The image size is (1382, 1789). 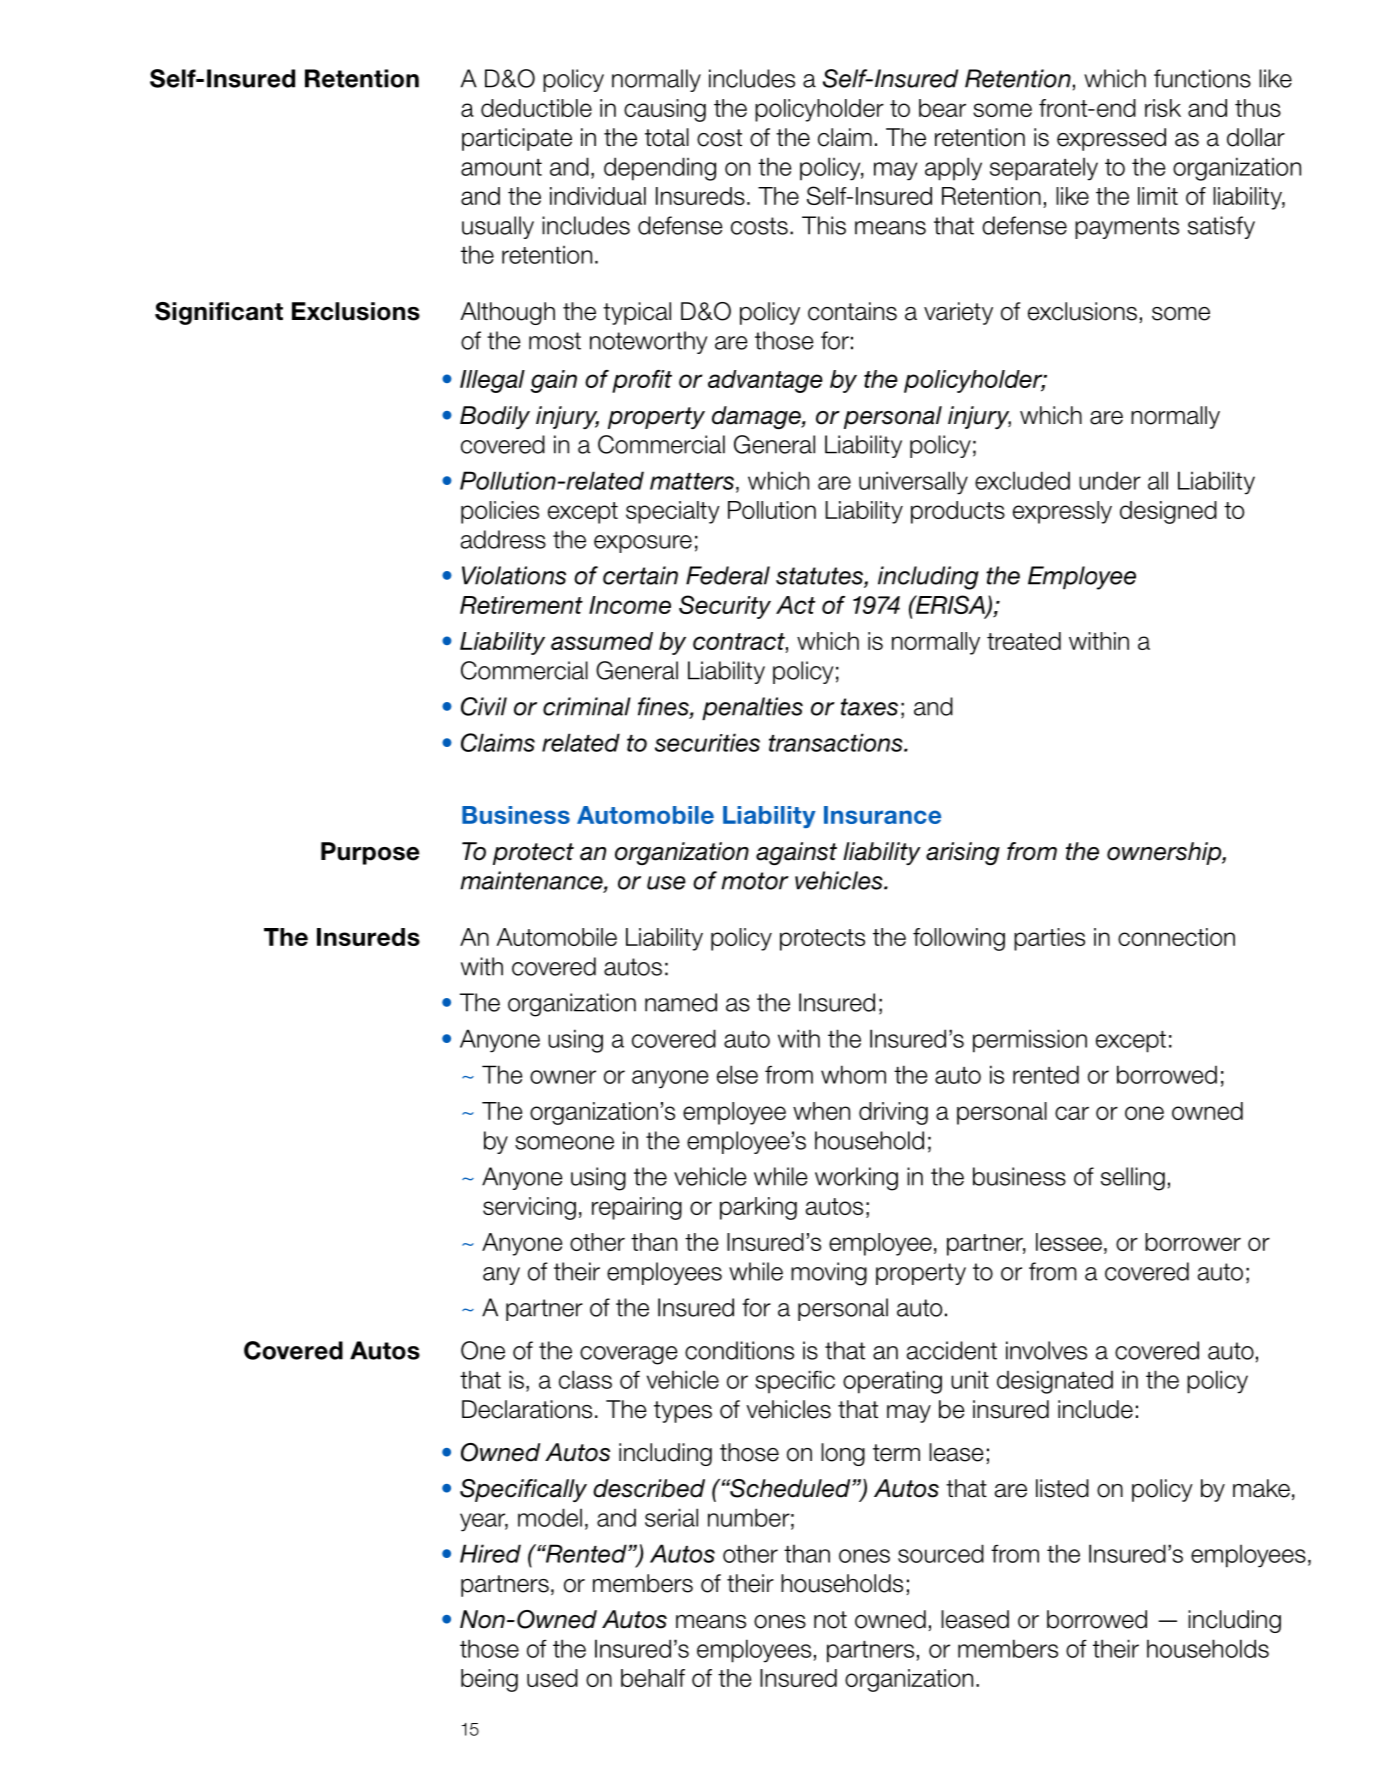 I want to click on amount, so click(x=501, y=167).
